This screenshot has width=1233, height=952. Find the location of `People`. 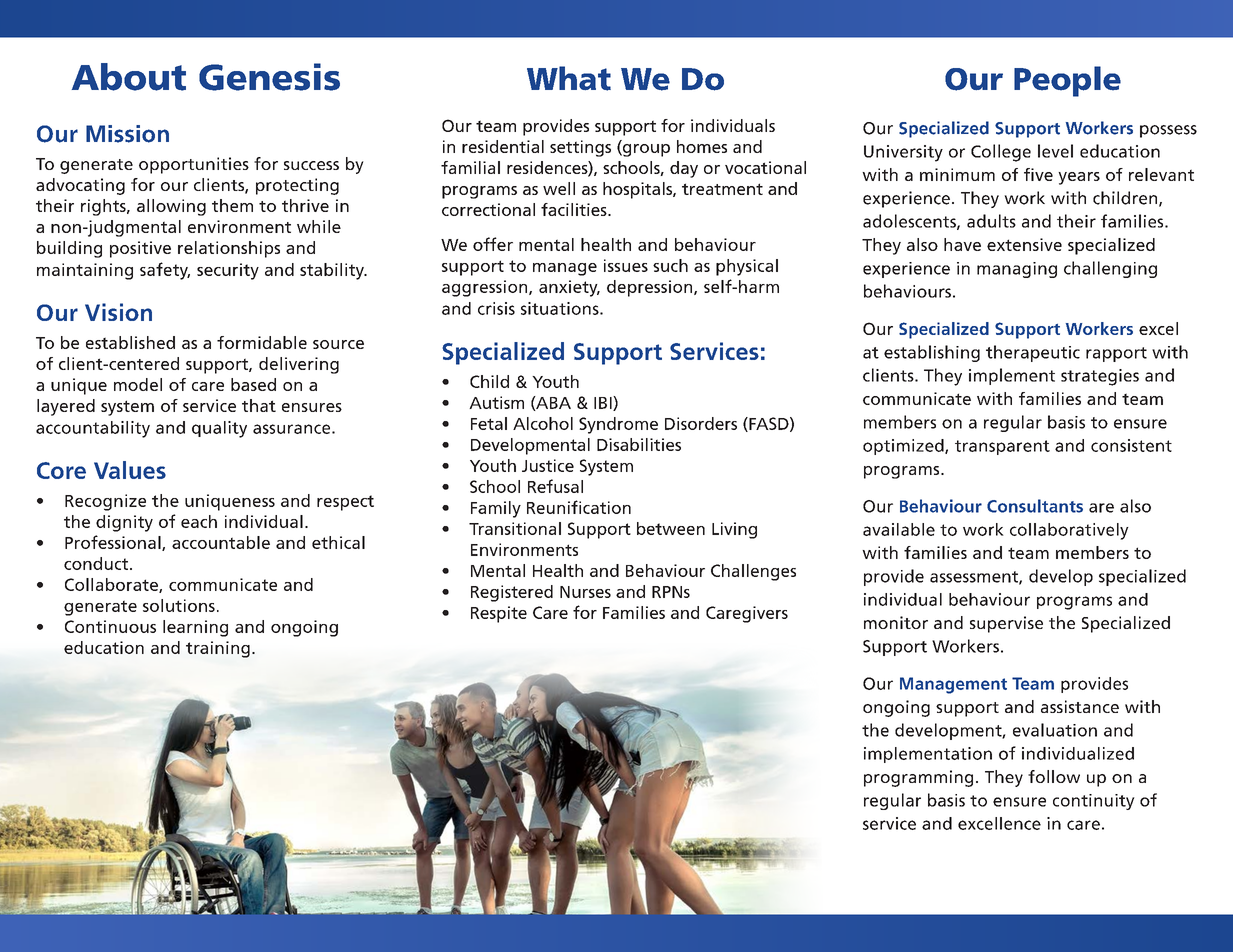

People is located at coordinates (1067, 81).
